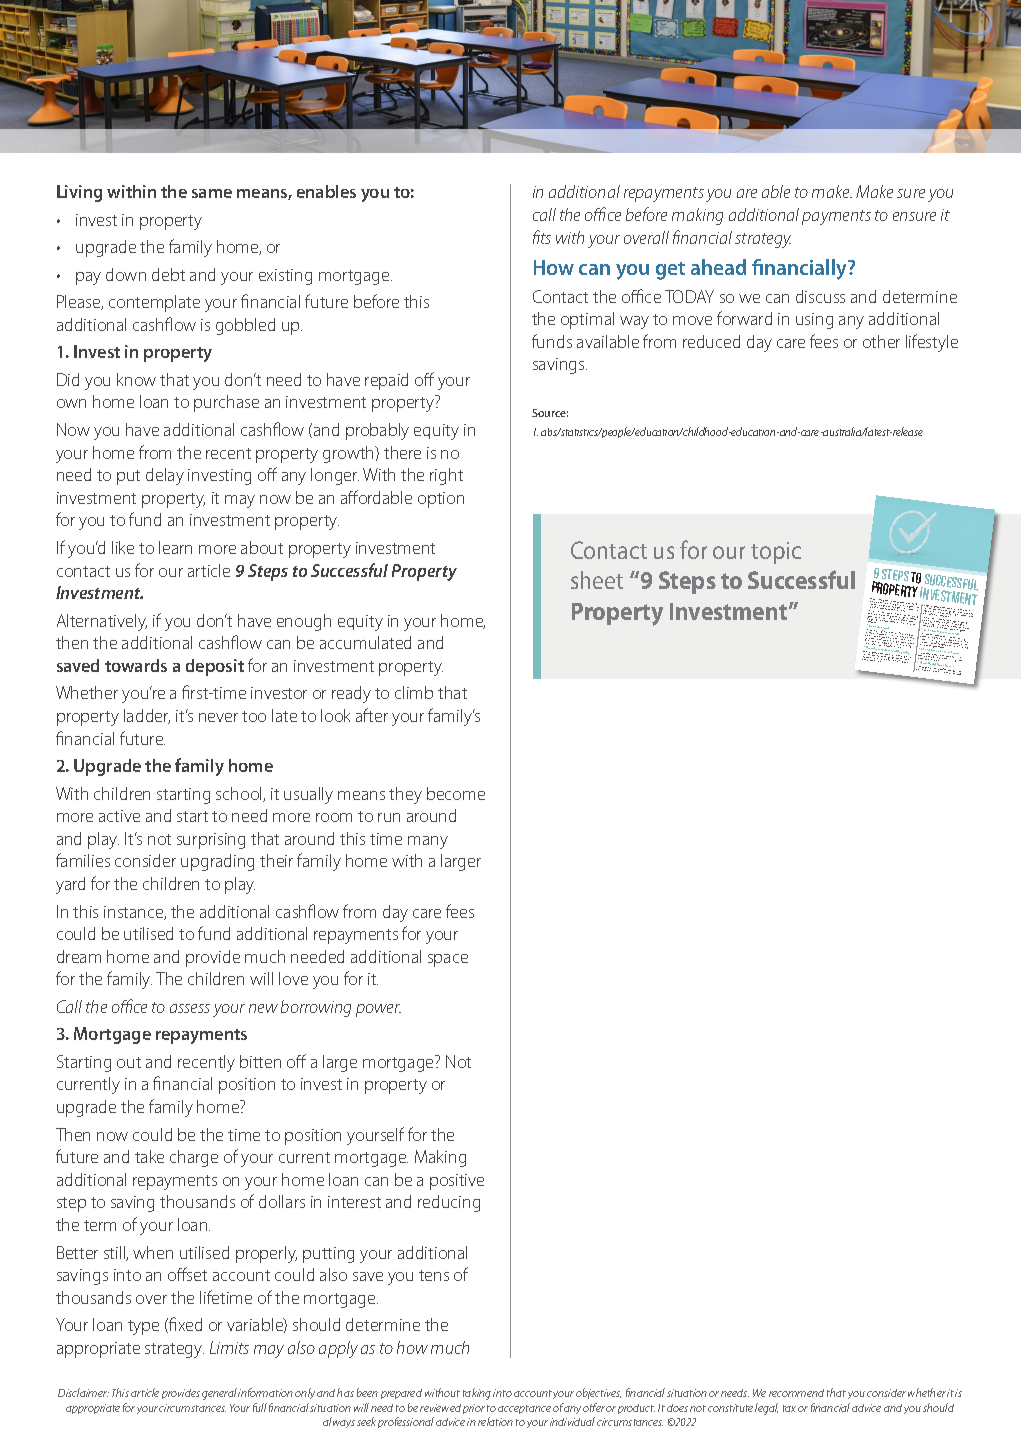 Image resolution: width=1021 pixels, height=1443 pixels. What do you see at coordinates (477, 1394) in the document?
I see `taking` at bounding box center [477, 1394].
